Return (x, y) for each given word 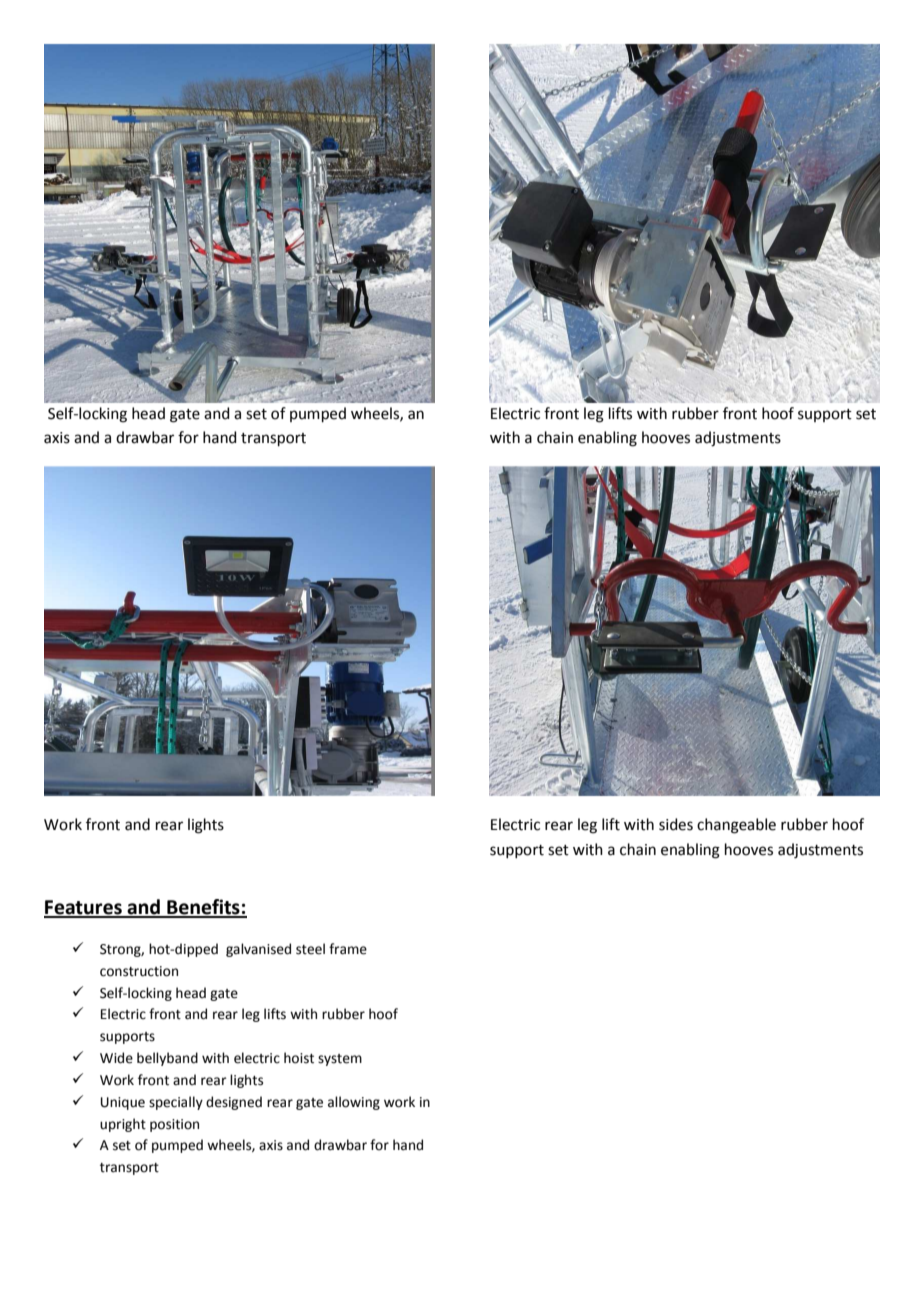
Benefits (203, 908)
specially (176, 1103)
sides (676, 824)
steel (310, 949)
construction (139, 971)
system (340, 1060)
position (174, 1125)
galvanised (258, 950)
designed (234, 1103)
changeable (736, 826)
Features (84, 908)
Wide (116, 1058)
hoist (299, 1058)
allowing (354, 1103)
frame (348, 949)
